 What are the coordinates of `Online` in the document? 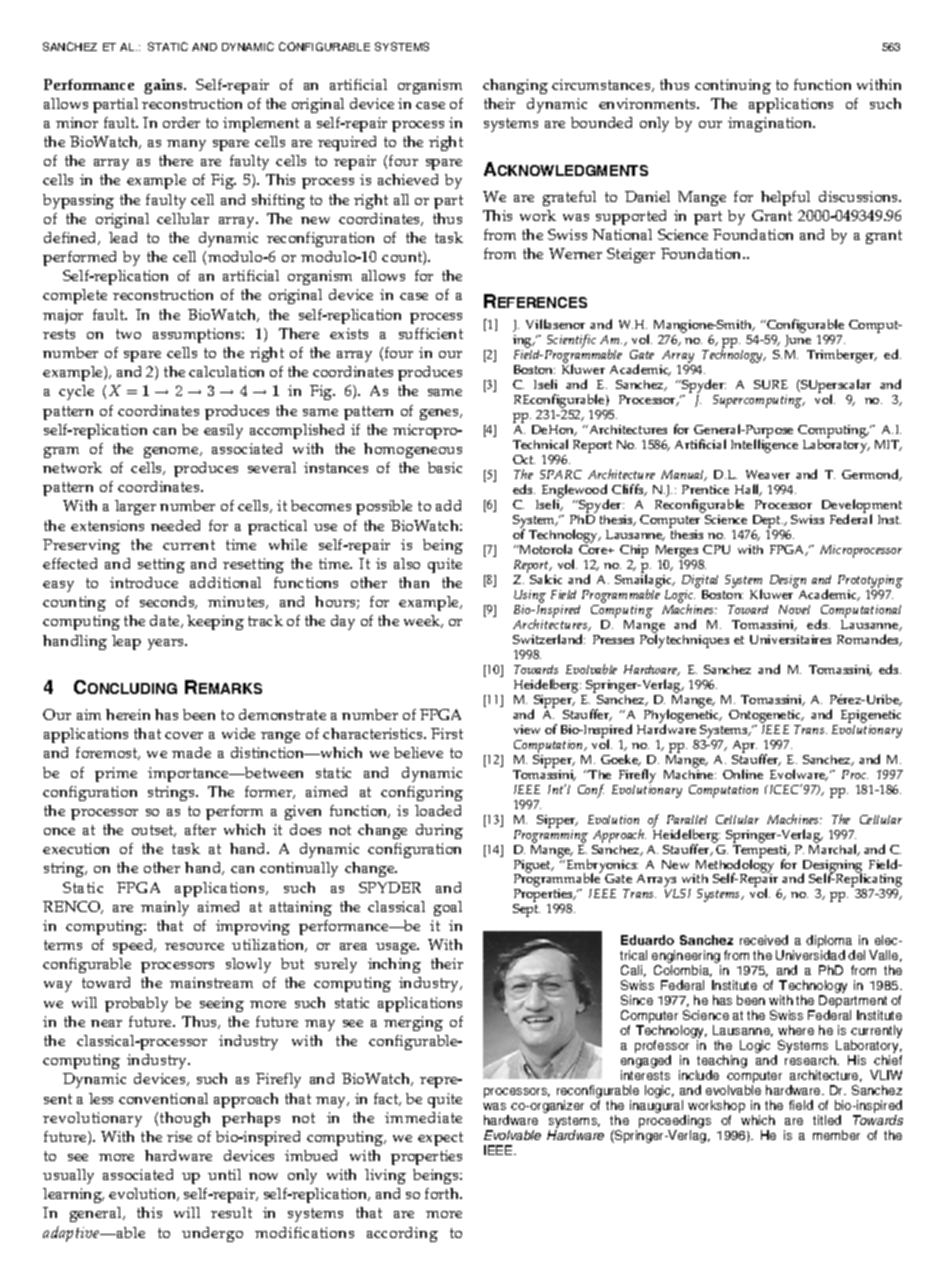 It's located at (743, 774).
